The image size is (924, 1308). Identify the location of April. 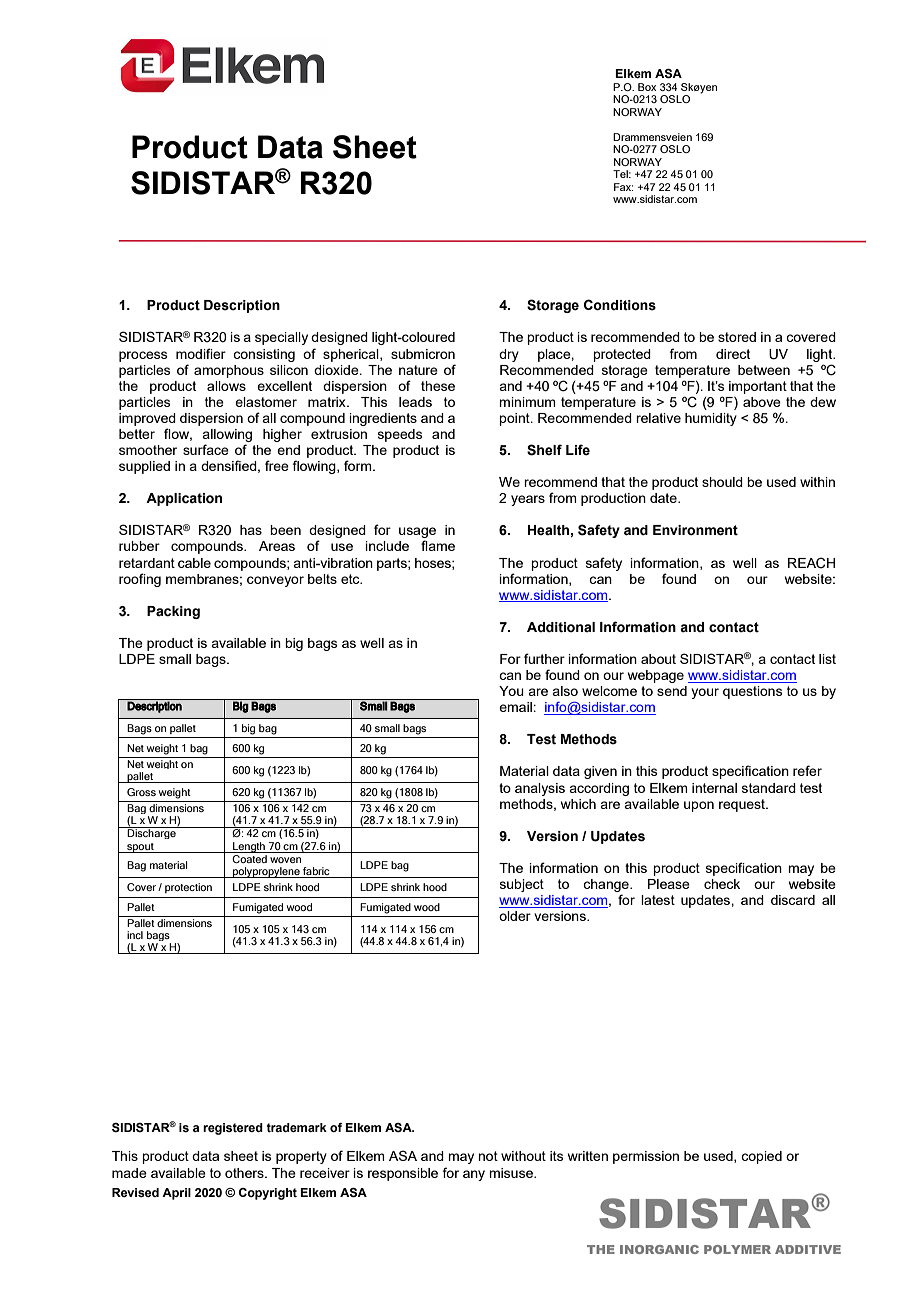
(176, 1194).
